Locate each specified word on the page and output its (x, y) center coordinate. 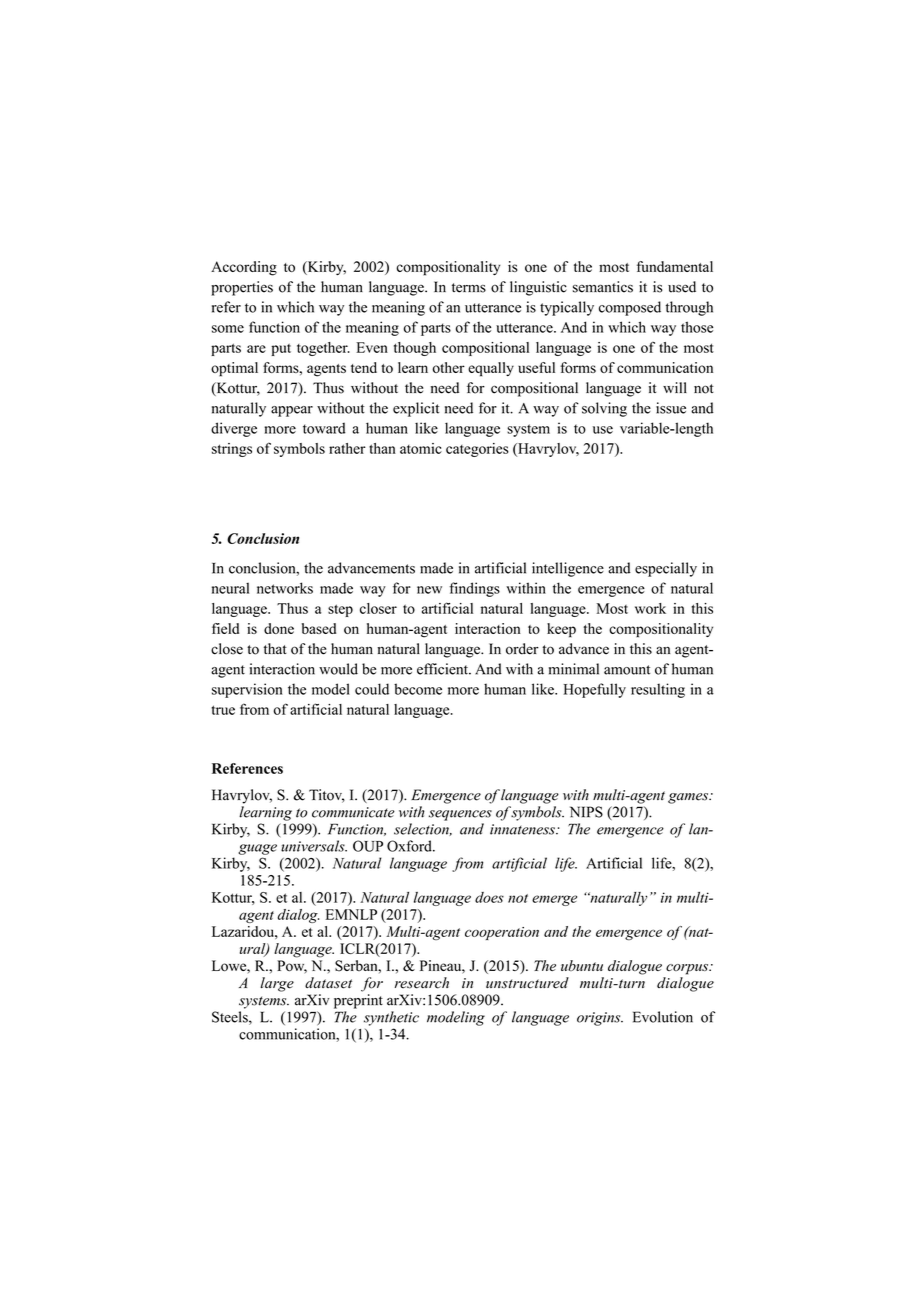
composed (630, 308)
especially (666, 569)
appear (292, 411)
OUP (368, 846)
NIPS (586, 812)
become (418, 689)
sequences (460, 815)
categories (477, 450)
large (277, 984)
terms (469, 288)
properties (242, 288)
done (279, 628)
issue (671, 408)
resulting (658, 690)
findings (474, 589)
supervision (247, 690)
